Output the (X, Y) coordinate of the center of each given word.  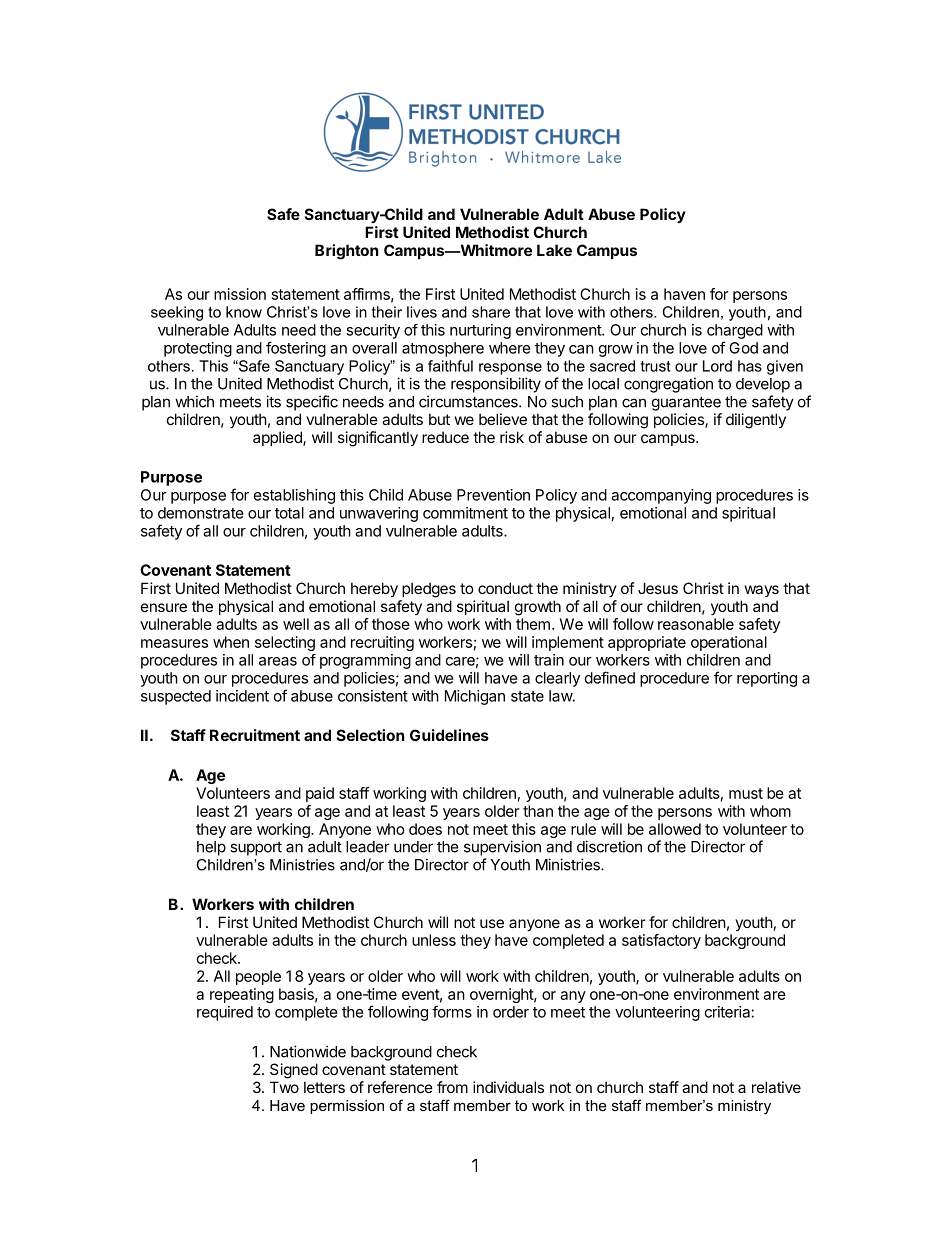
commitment (465, 513)
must (746, 793)
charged (735, 331)
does (425, 829)
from (452, 1087)
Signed (294, 1071)
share (491, 312)
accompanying (661, 496)
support (256, 849)
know (244, 312)
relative (776, 1087)
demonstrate (201, 513)
